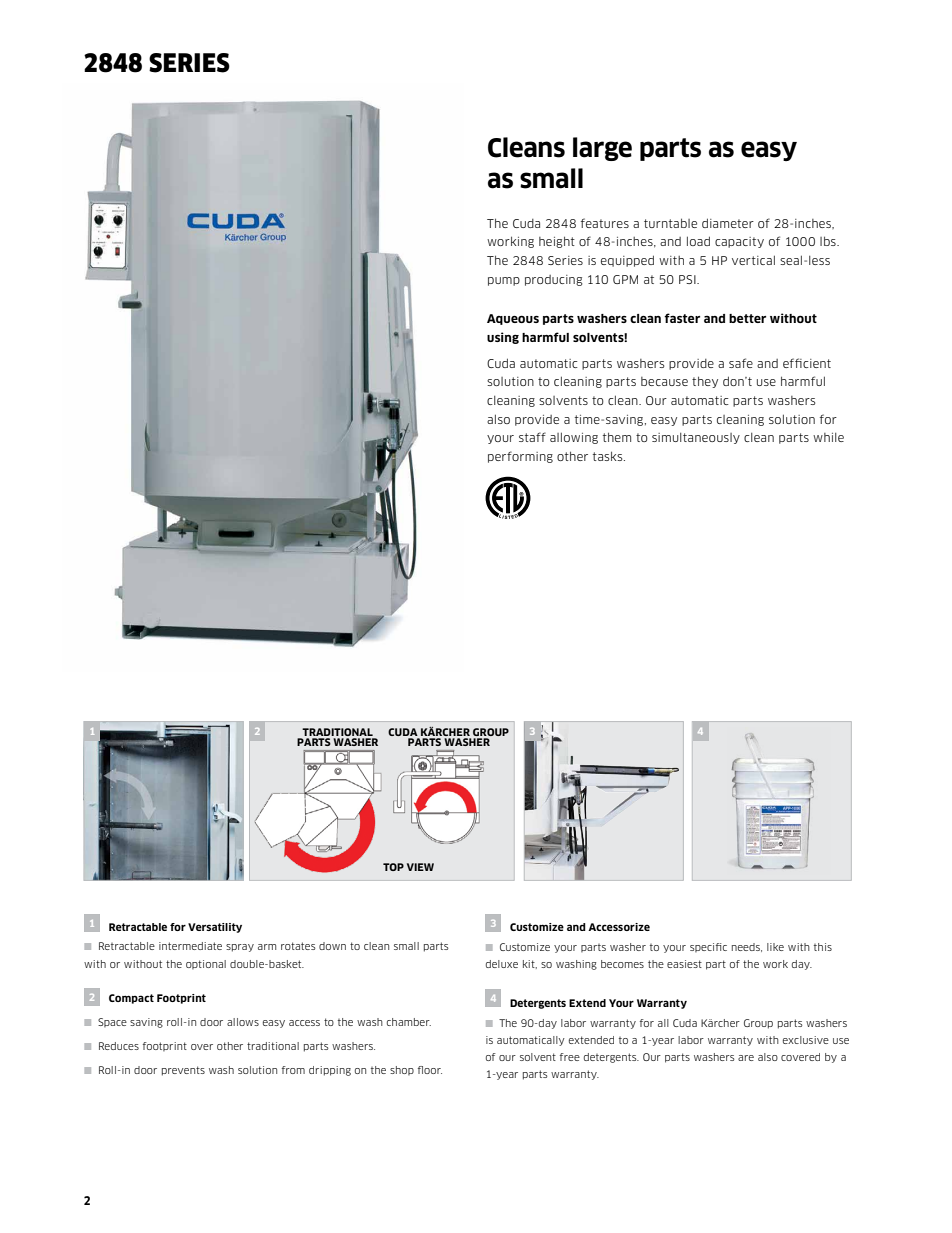  I want to click on VIEW, so click(420, 867).
